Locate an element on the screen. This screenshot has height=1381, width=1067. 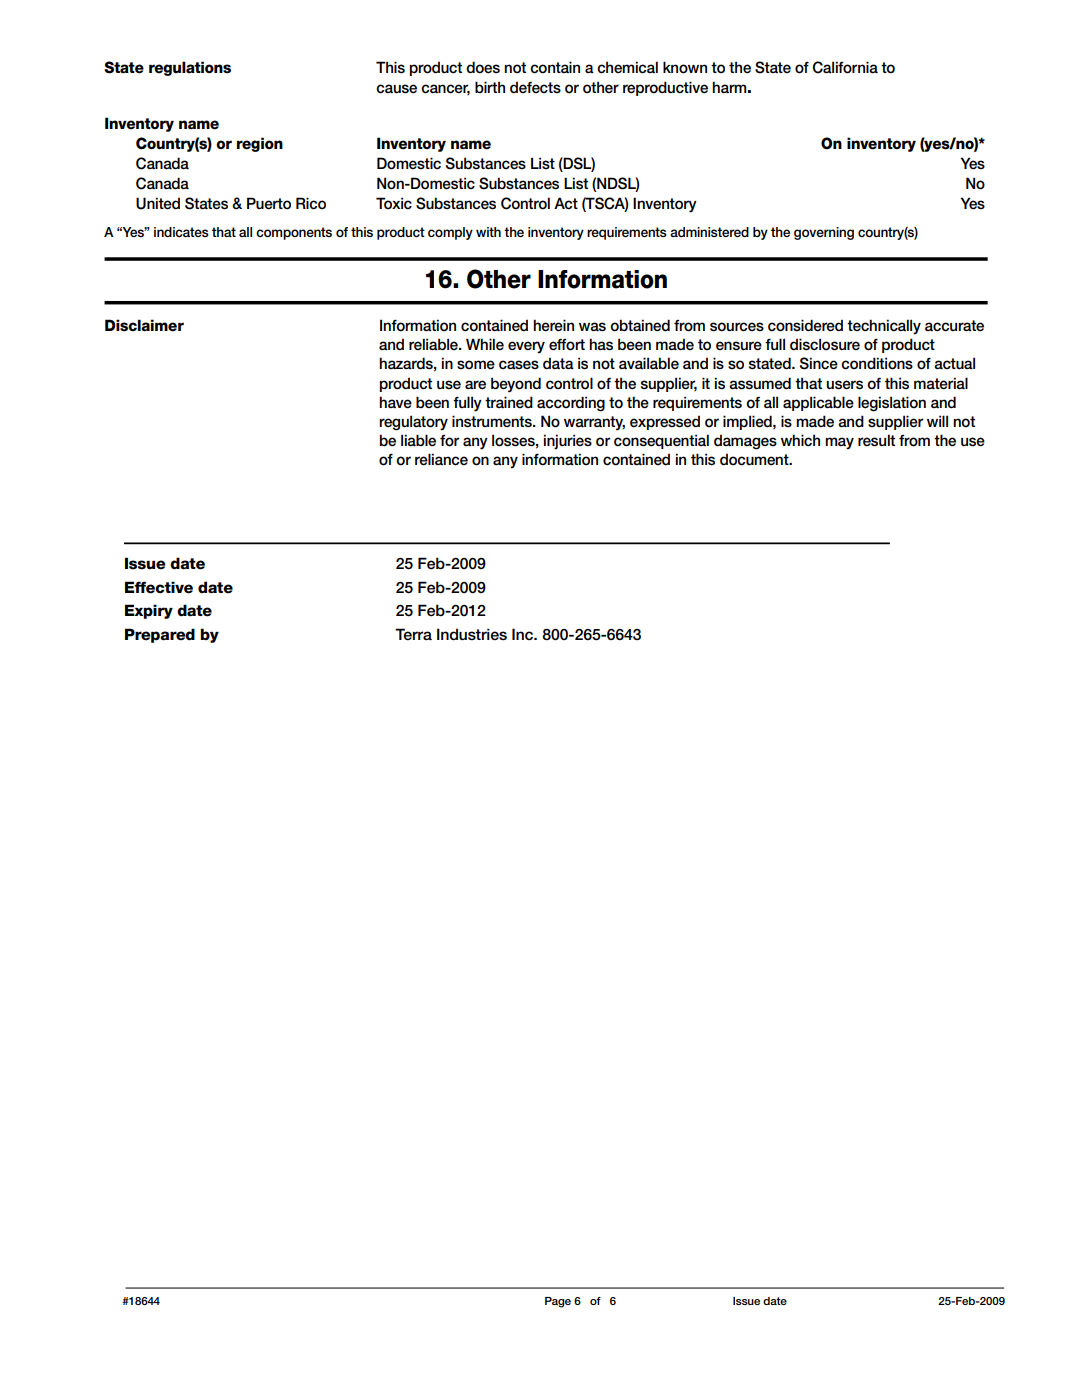
Terra is located at coordinates (413, 634).
